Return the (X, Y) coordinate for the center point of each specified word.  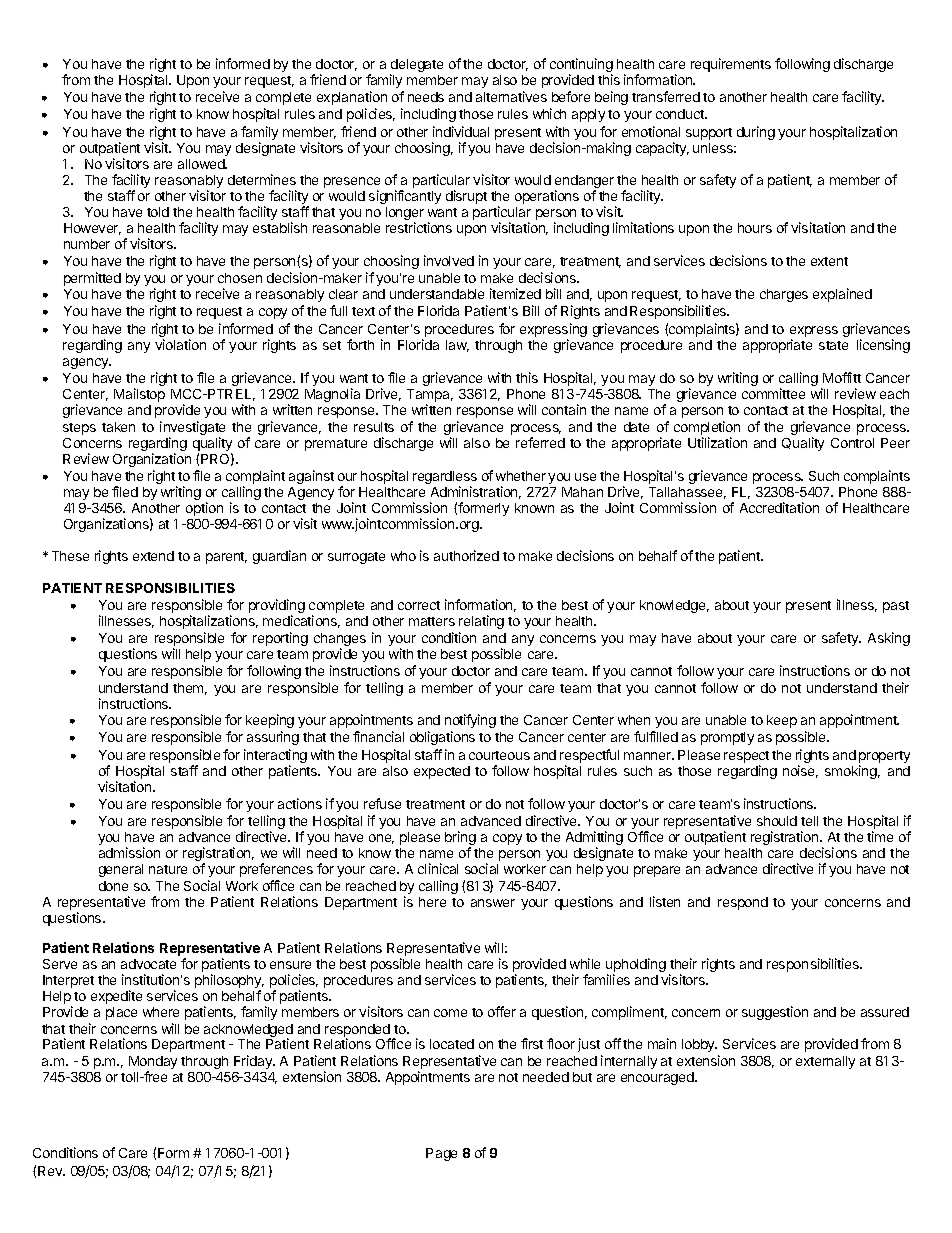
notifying (470, 721)
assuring (273, 738)
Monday (153, 1064)
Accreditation (779, 507)
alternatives (511, 96)
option (204, 509)
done (113, 886)
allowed (202, 164)
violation (180, 344)
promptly (727, 738)
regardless (445, 479)
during (756, 133)
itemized (515, 293)
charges (784, 295)
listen (665, 901)
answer (493, 903)
